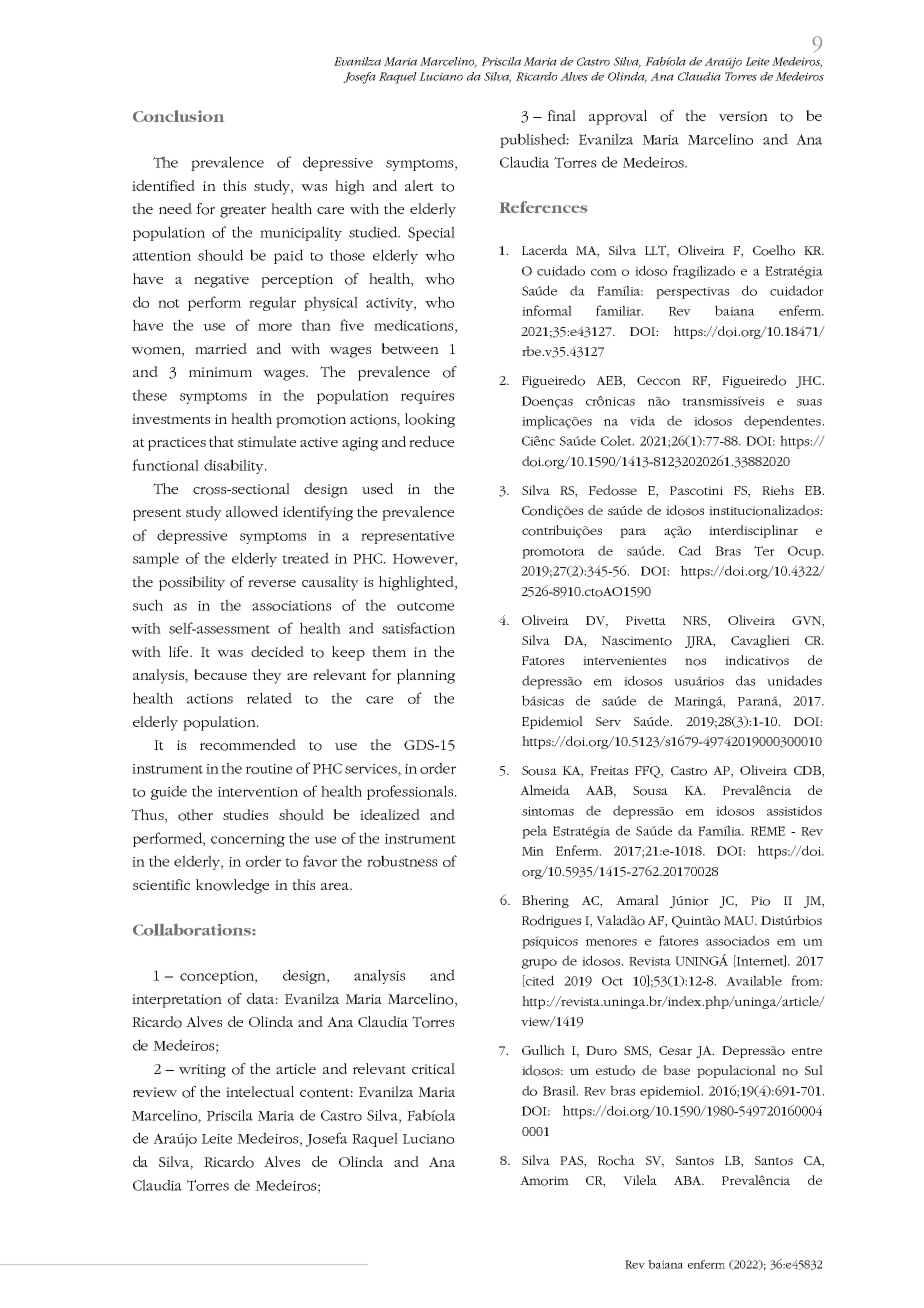 The height and width of the page is (1308, 924). What do you see at coordinates (534, 832) in the page?
I see `pela` at bounding box center [534, 832].
